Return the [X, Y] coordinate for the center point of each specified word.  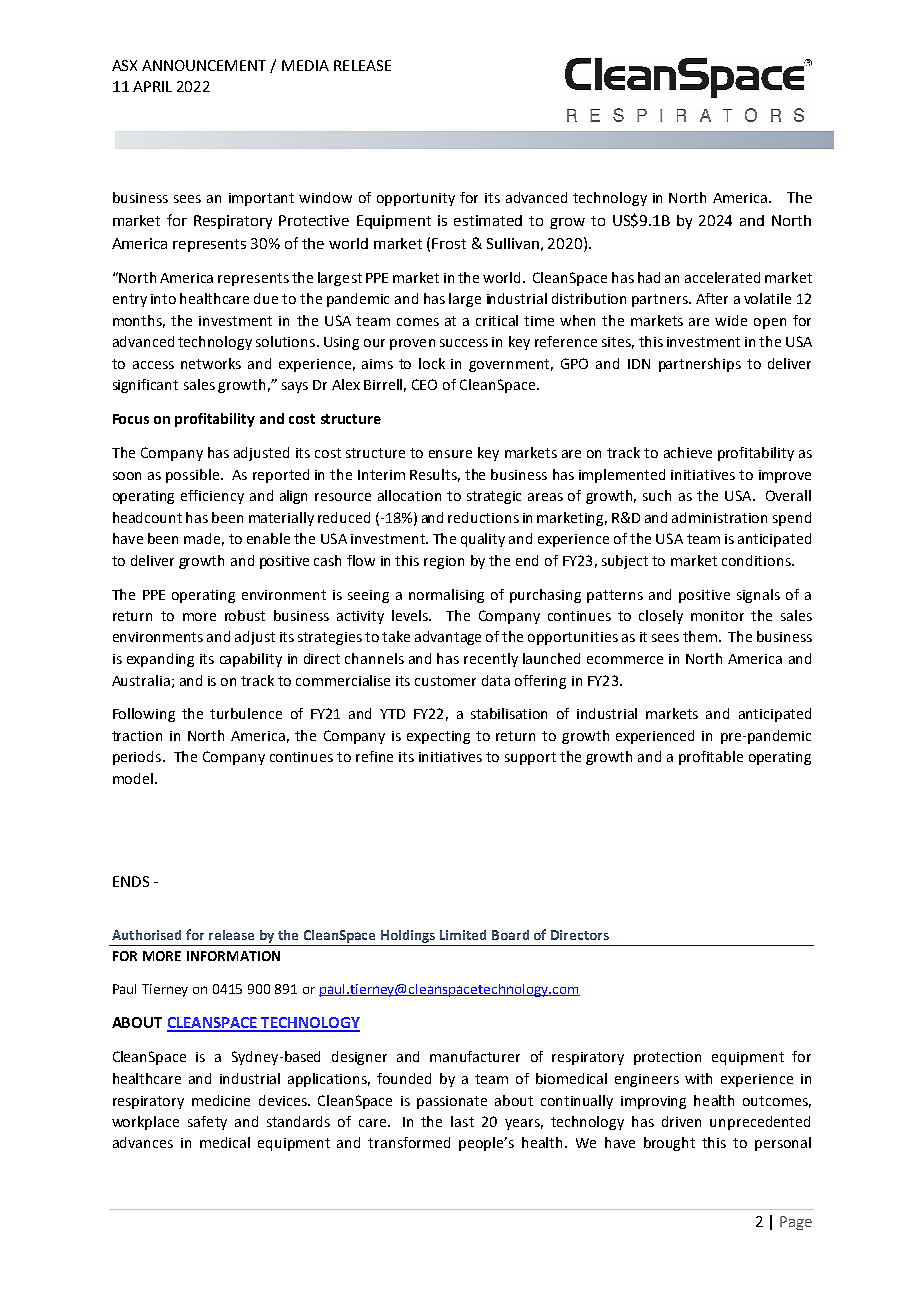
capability [251, 660]
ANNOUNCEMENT [204, 65]
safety [207, 1123]
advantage [448, 638]
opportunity [416, 199]
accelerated [722, 277]
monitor [717, 616]
